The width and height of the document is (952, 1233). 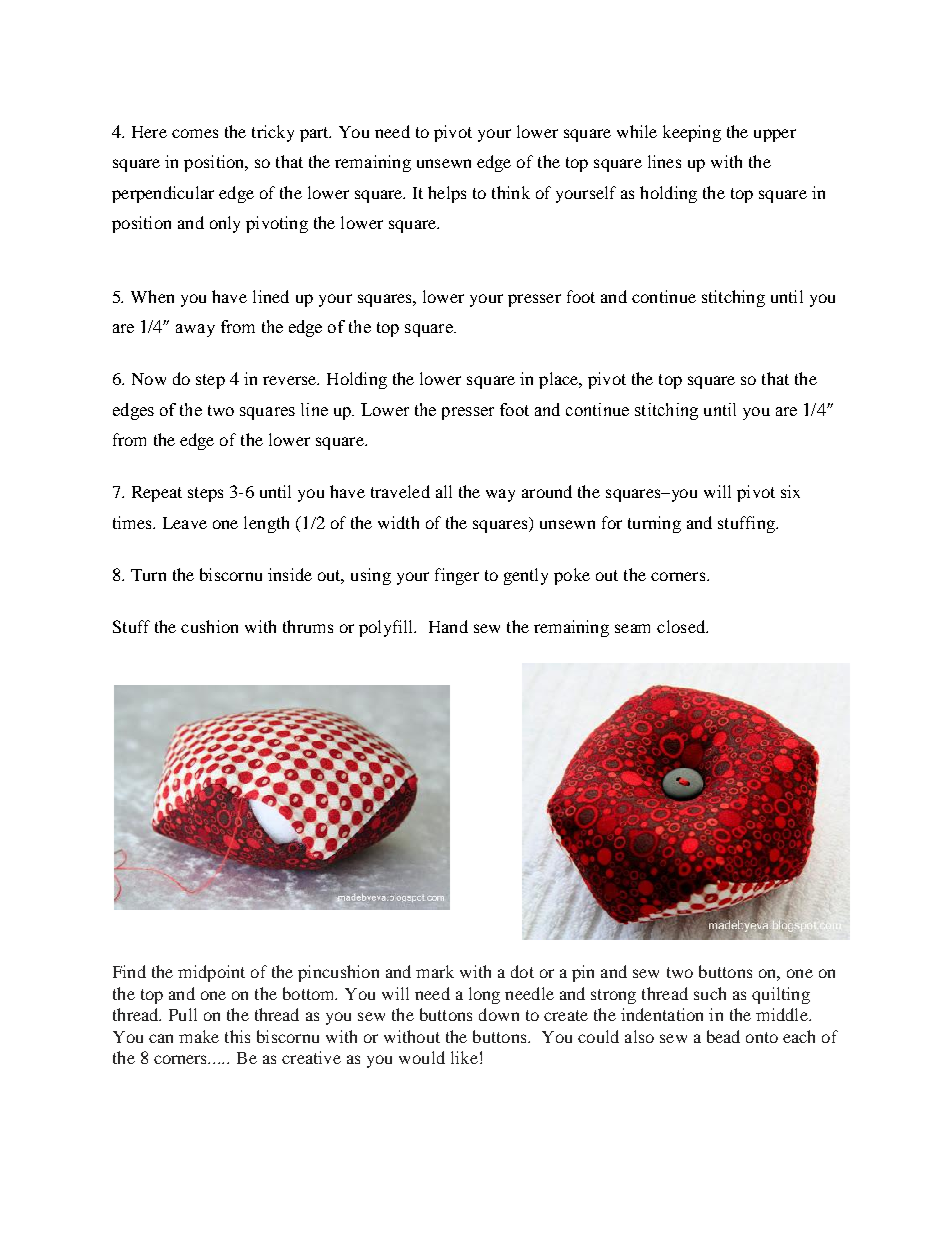 What do you see at coordinates (195, 133) in the document?
I see `comes` at bounding box center [195, 133].
